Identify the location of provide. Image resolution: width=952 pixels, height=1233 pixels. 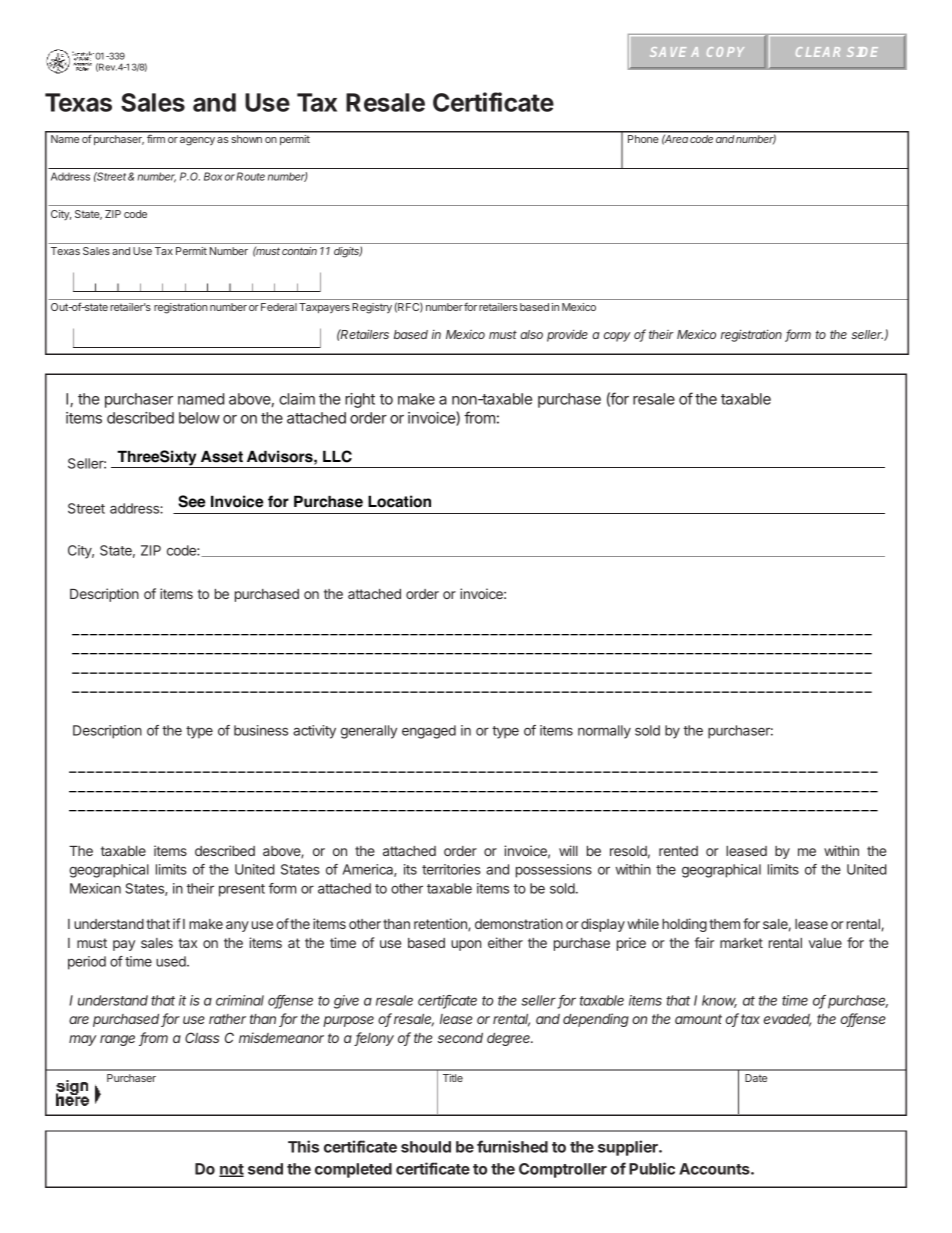
(567, 335).
